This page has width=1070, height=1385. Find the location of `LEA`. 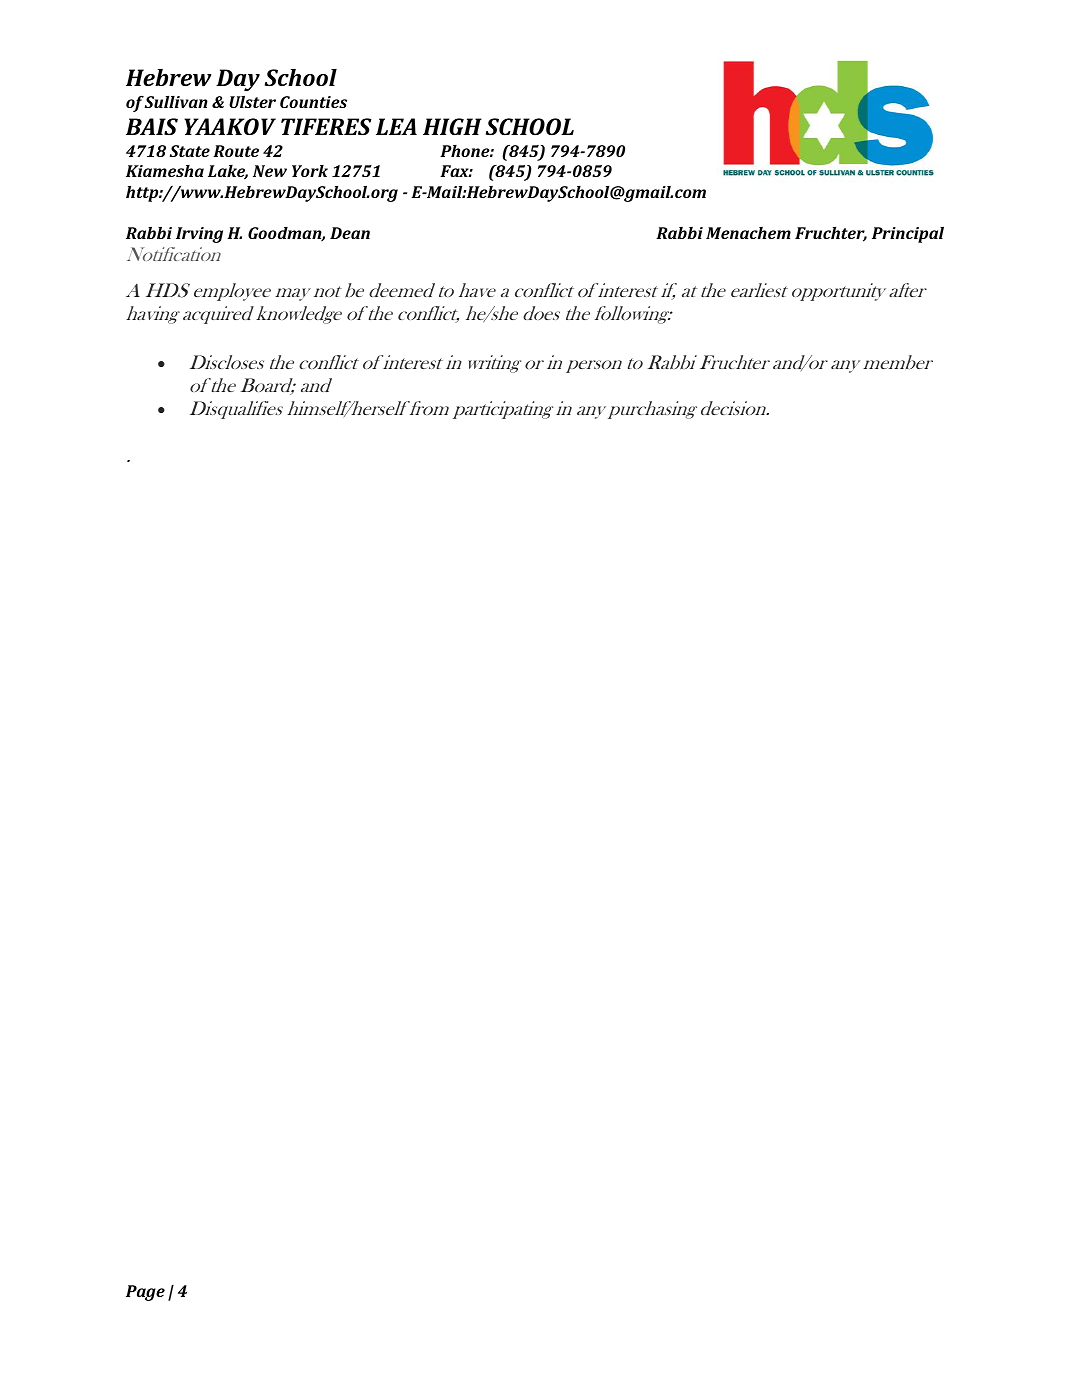

LEA is located at coordinates (396, 126).
